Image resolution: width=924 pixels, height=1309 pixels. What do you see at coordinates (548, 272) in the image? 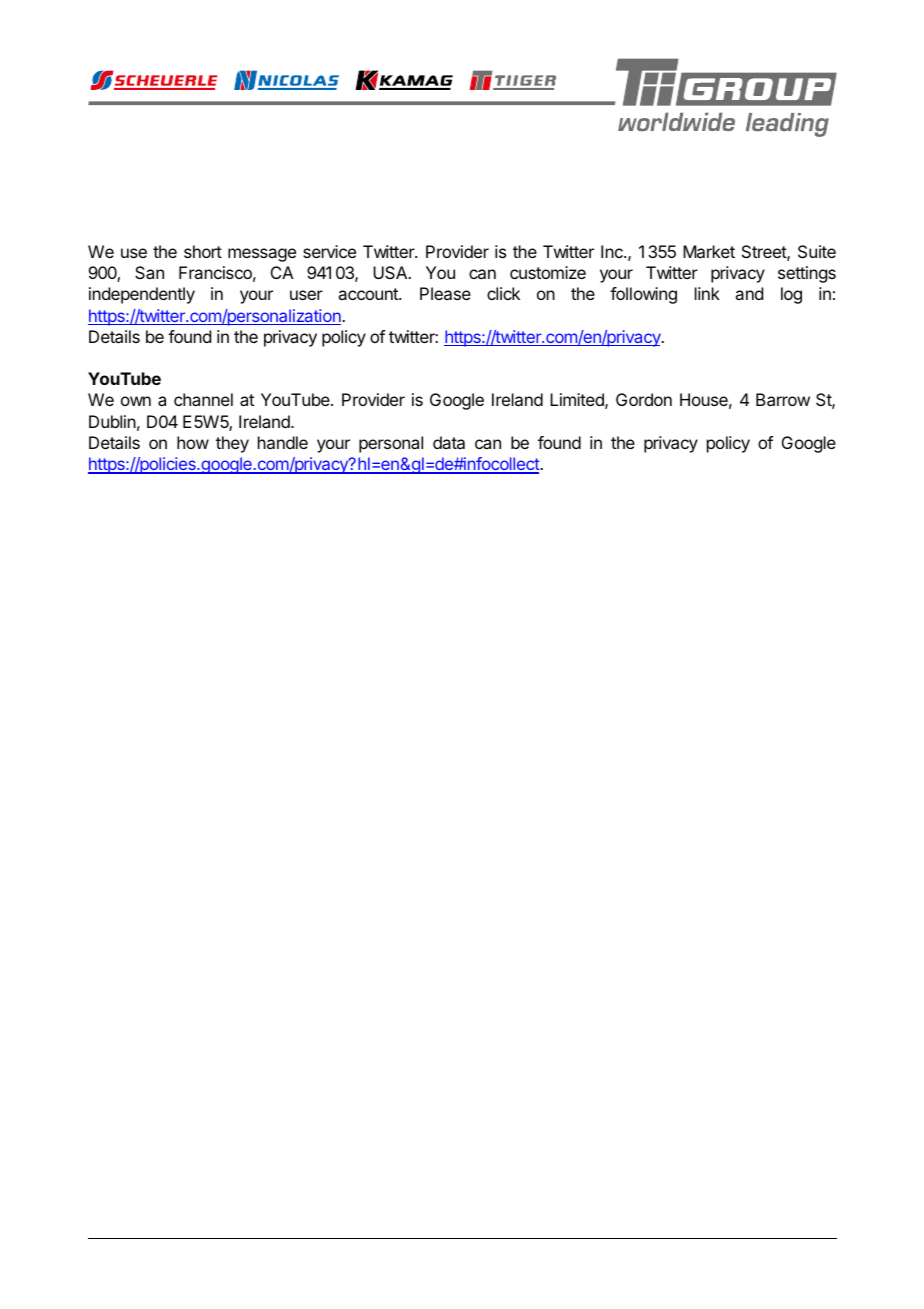
I see `customize` at bounding box center [548, 272].
